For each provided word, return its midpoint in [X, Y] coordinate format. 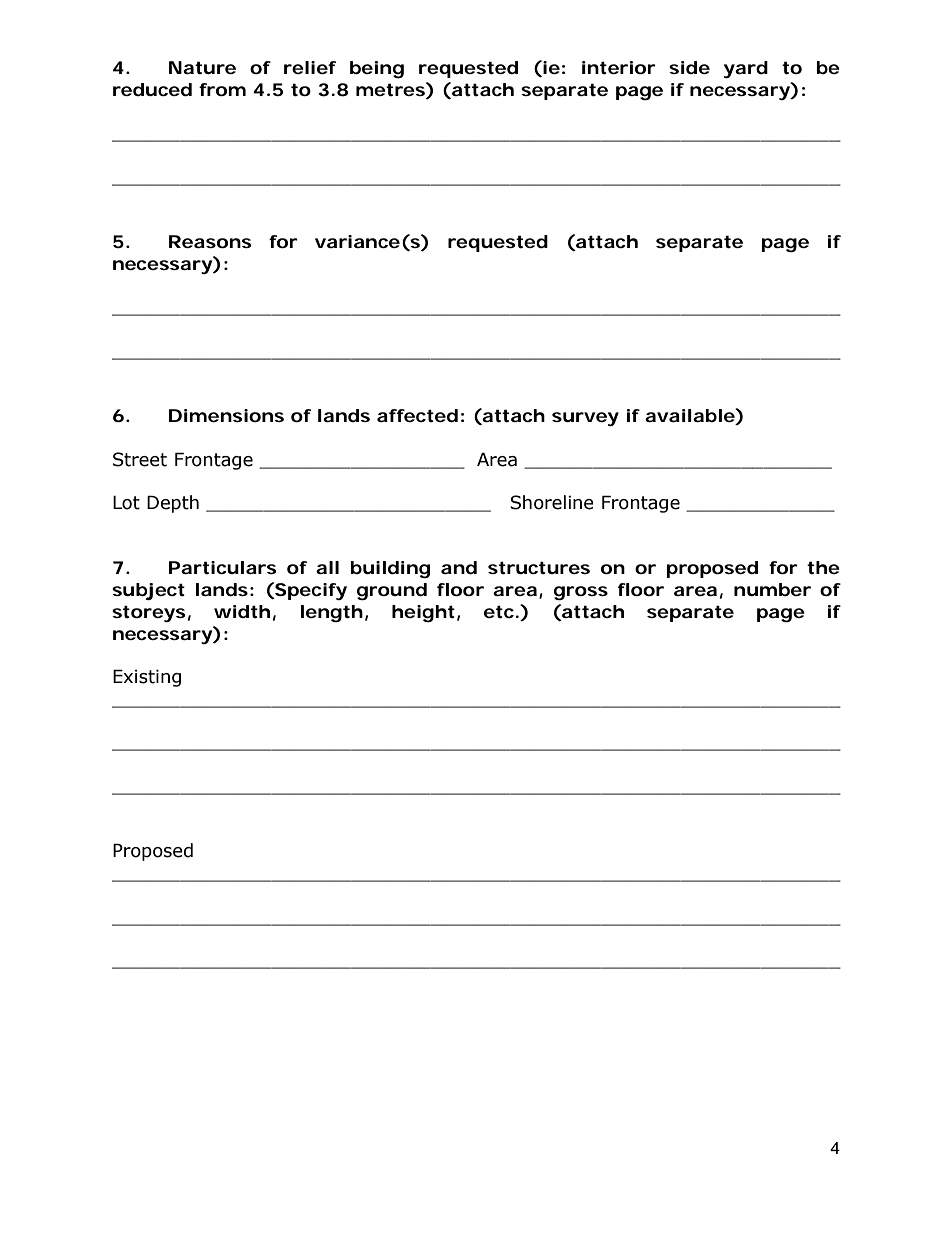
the [823, 567]
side [689, 67]
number [772, 589]
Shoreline [552, 502]
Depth [173, 504]
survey [585, 419]
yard [746, 69]
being [377, 70]
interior [619, 67]
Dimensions [226, 415]
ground [392, 592]
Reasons [210, 241]
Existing [147, 678]
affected [417, 416]
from [222, 89]
